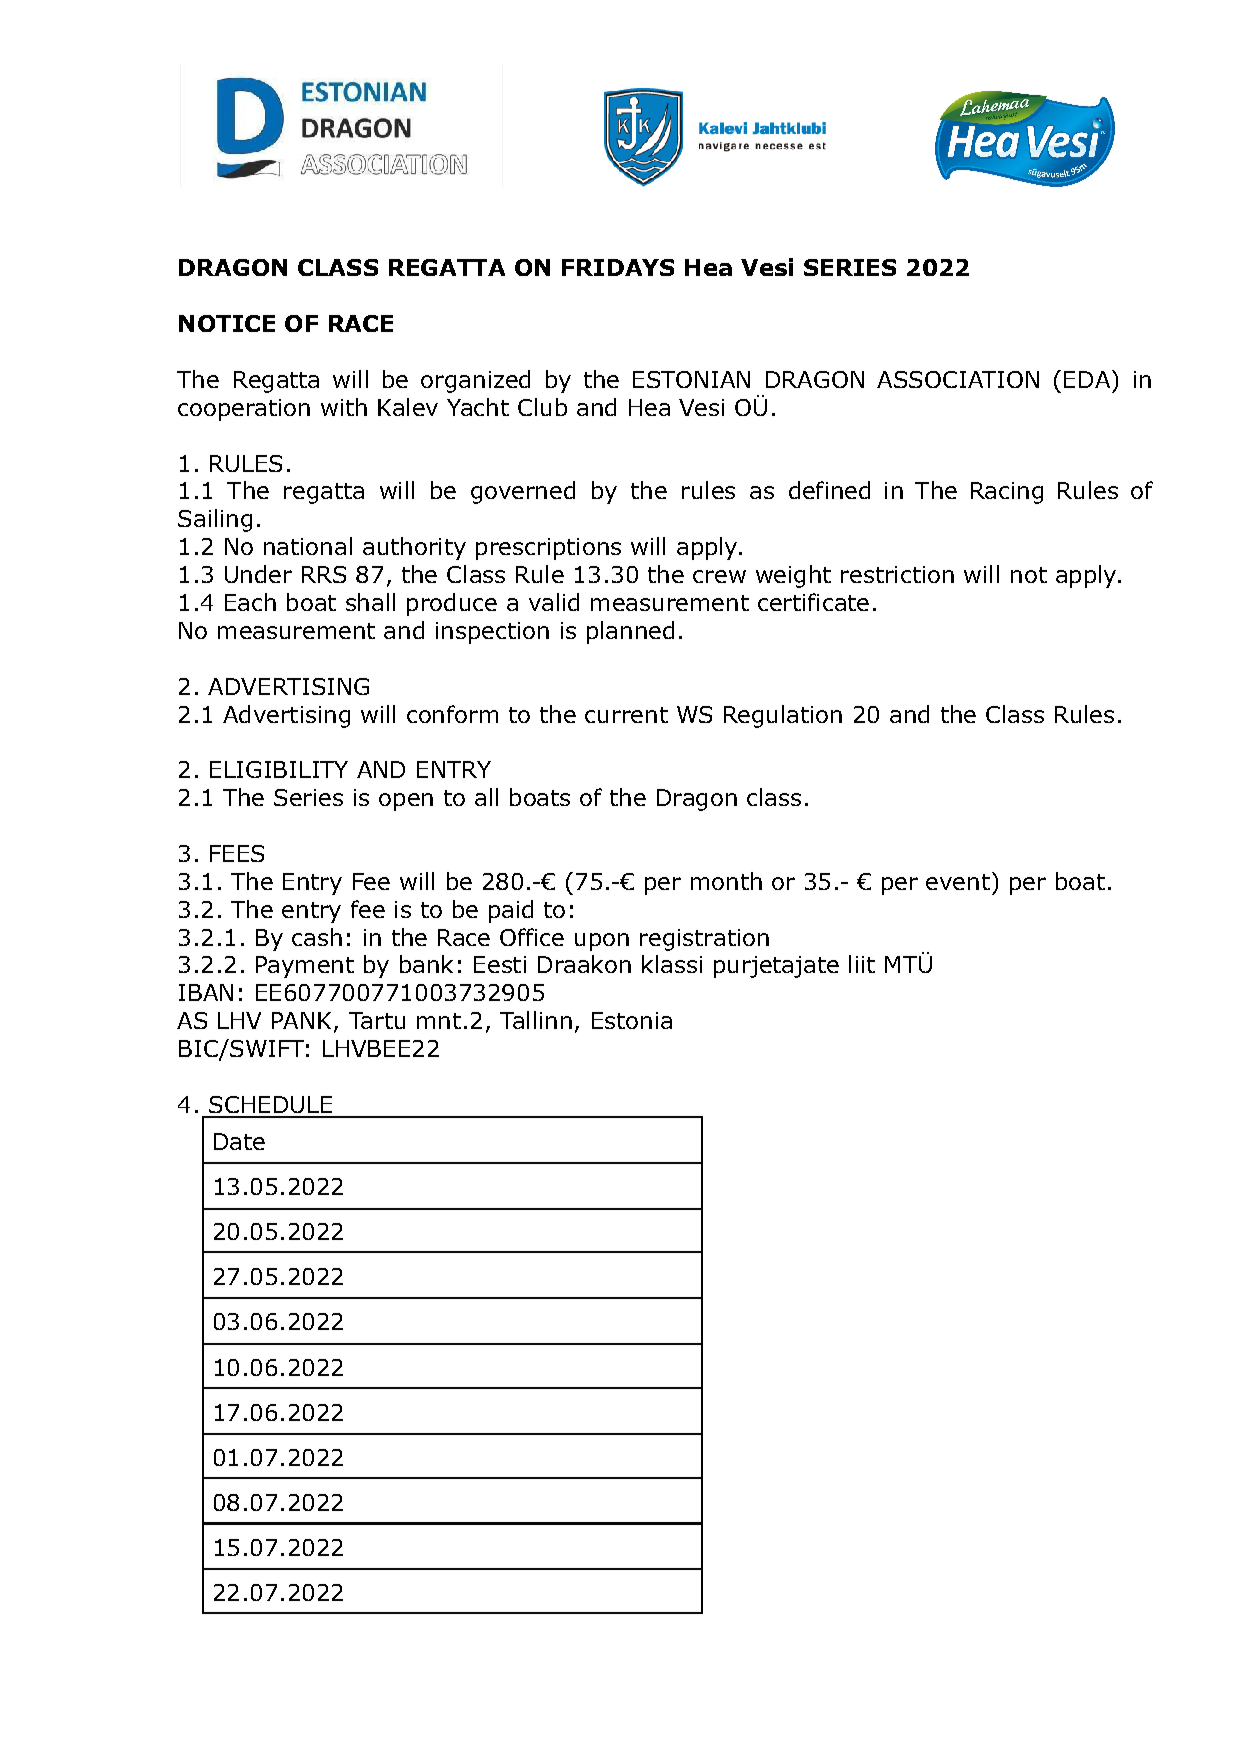 The height and width of the screenshot is (1756, 1243). What do you see at coordinates (783, 716) in the screenshot?
I see `Regulation` at bounding box center [783, 716].
